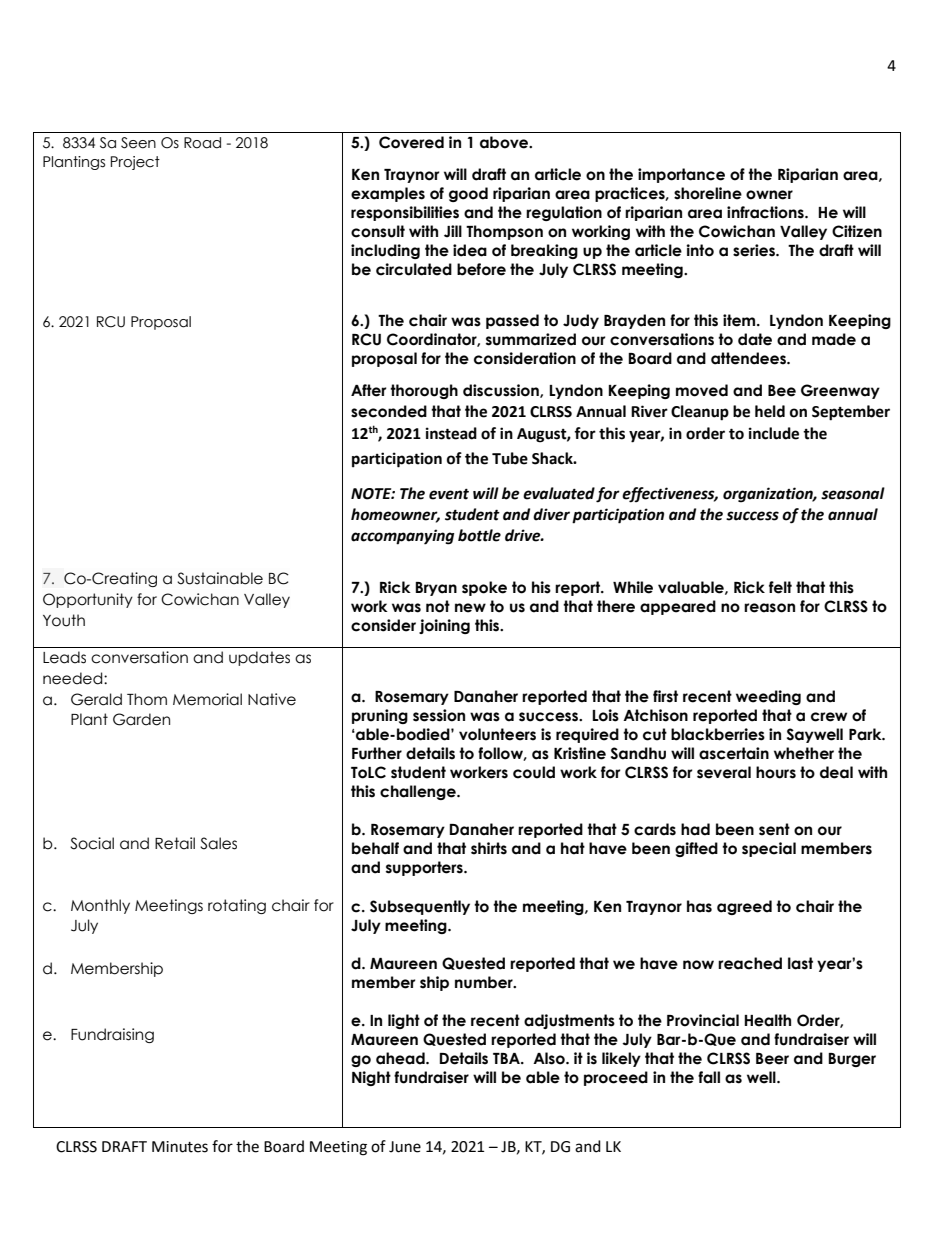 The width and height of the screenshot is (952, 1233). Describe the element at coordinates (766, 212) in the screenshot. I see `infractions` at that location.
